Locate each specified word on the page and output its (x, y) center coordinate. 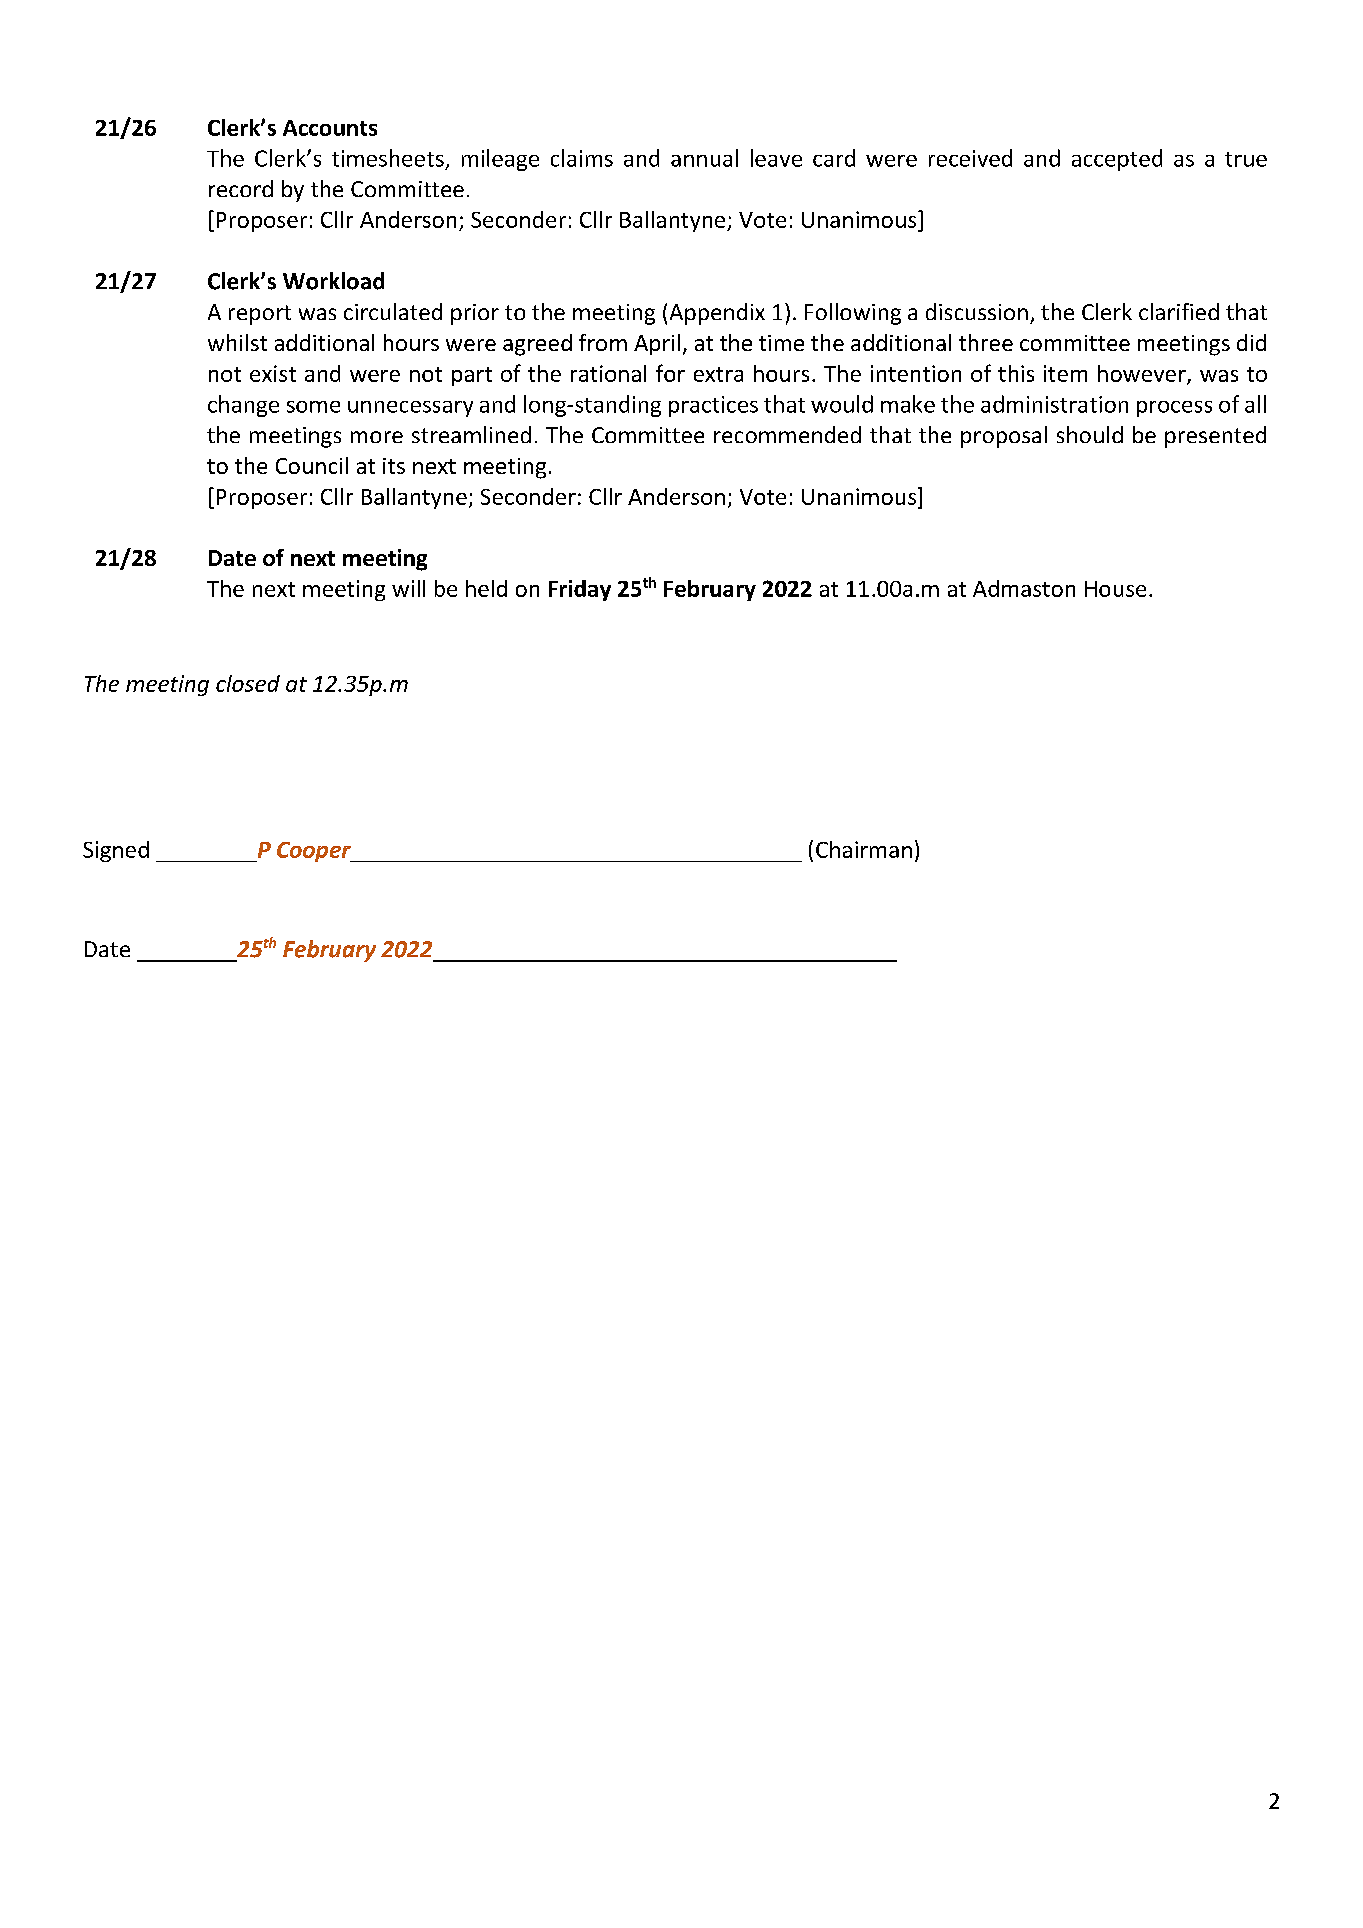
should (1090, 434)
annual (704, 158)
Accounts (330, 128)
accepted (1117, 160)
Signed (116, 851)
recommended (787, 434)
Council (312, 465)
